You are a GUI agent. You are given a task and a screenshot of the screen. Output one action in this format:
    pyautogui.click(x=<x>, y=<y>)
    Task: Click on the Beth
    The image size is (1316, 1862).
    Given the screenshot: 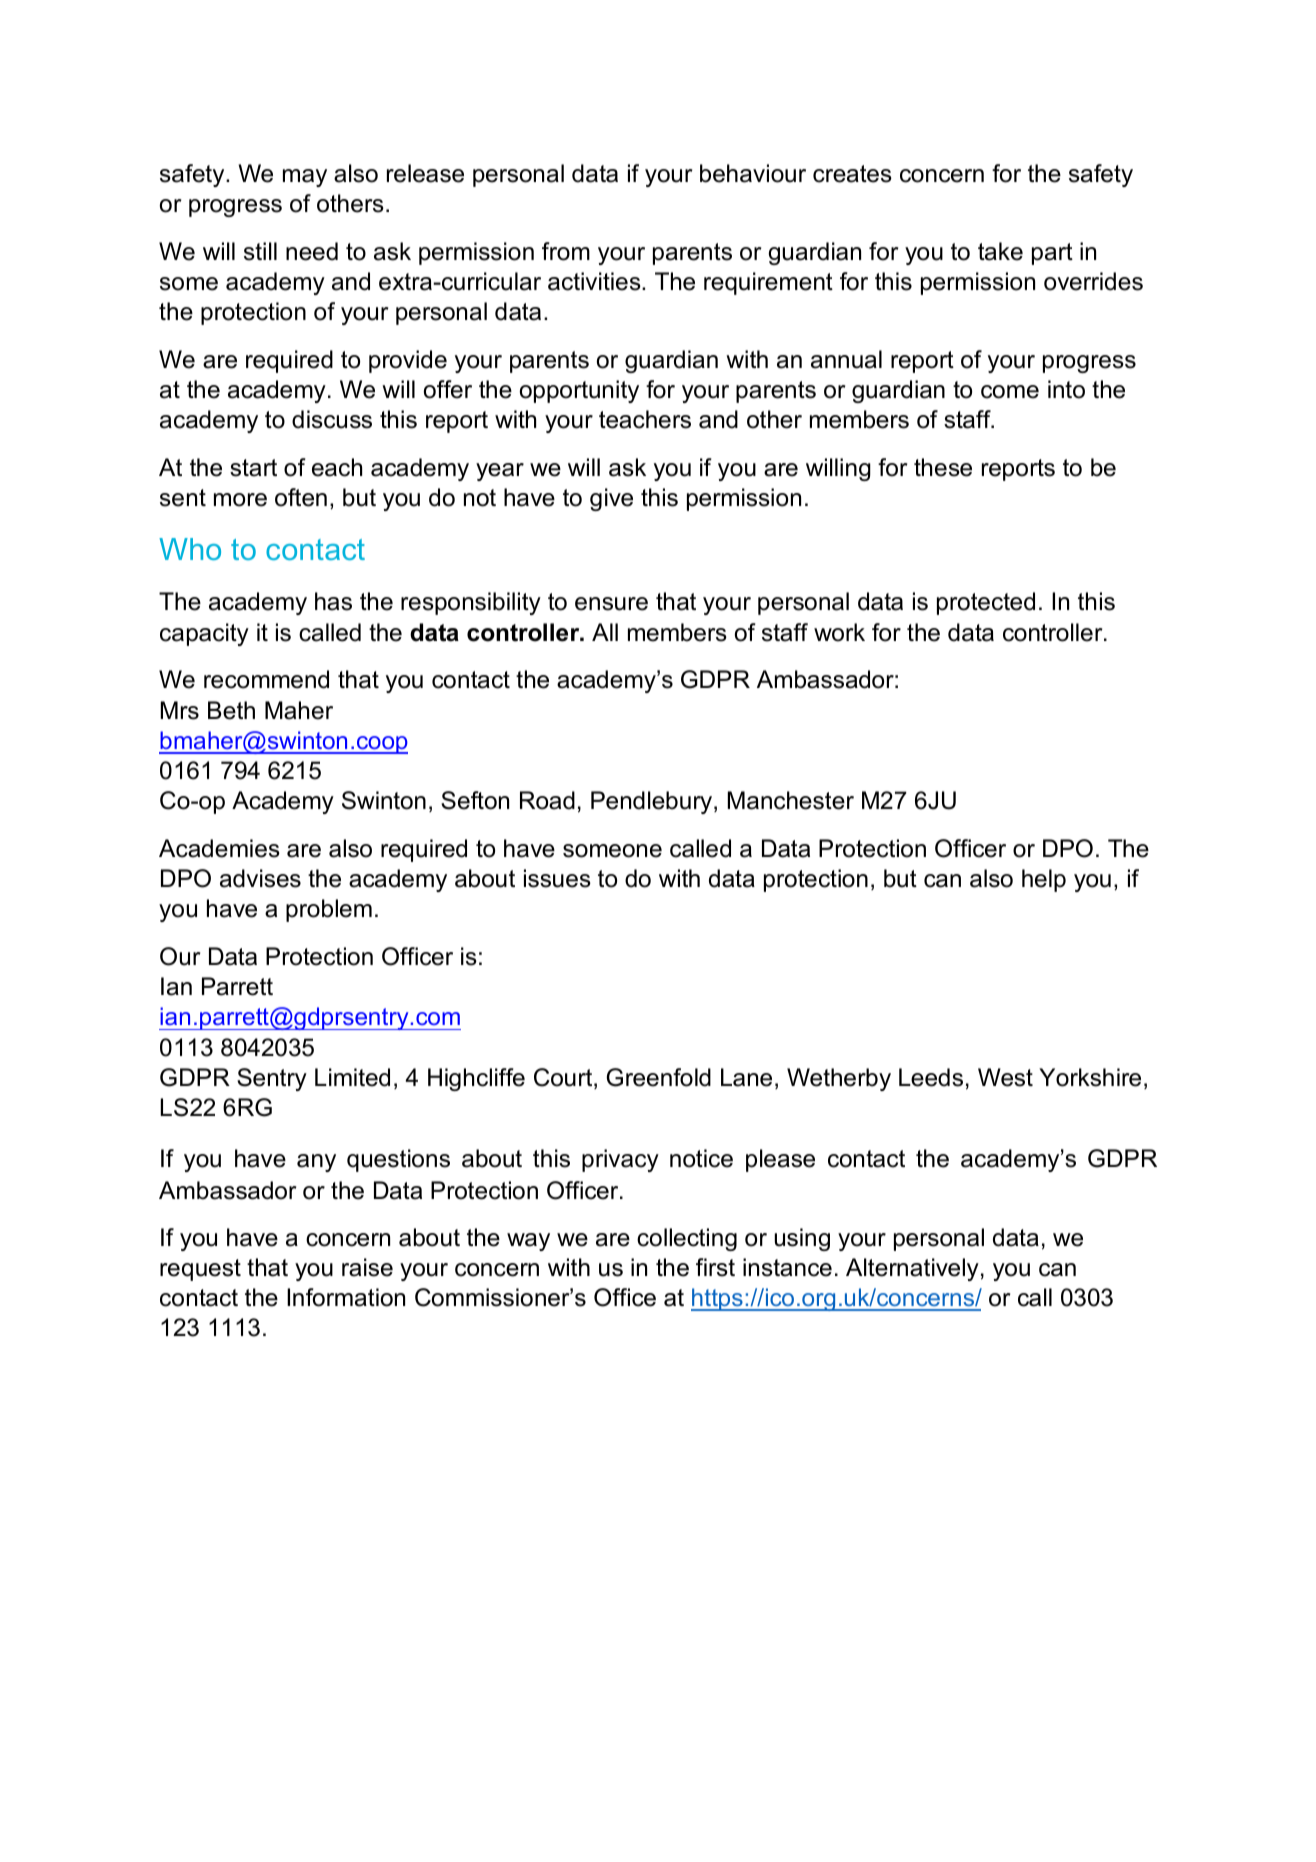 What is the action you would take?
    pyautogui.click(x=231, y=710)
